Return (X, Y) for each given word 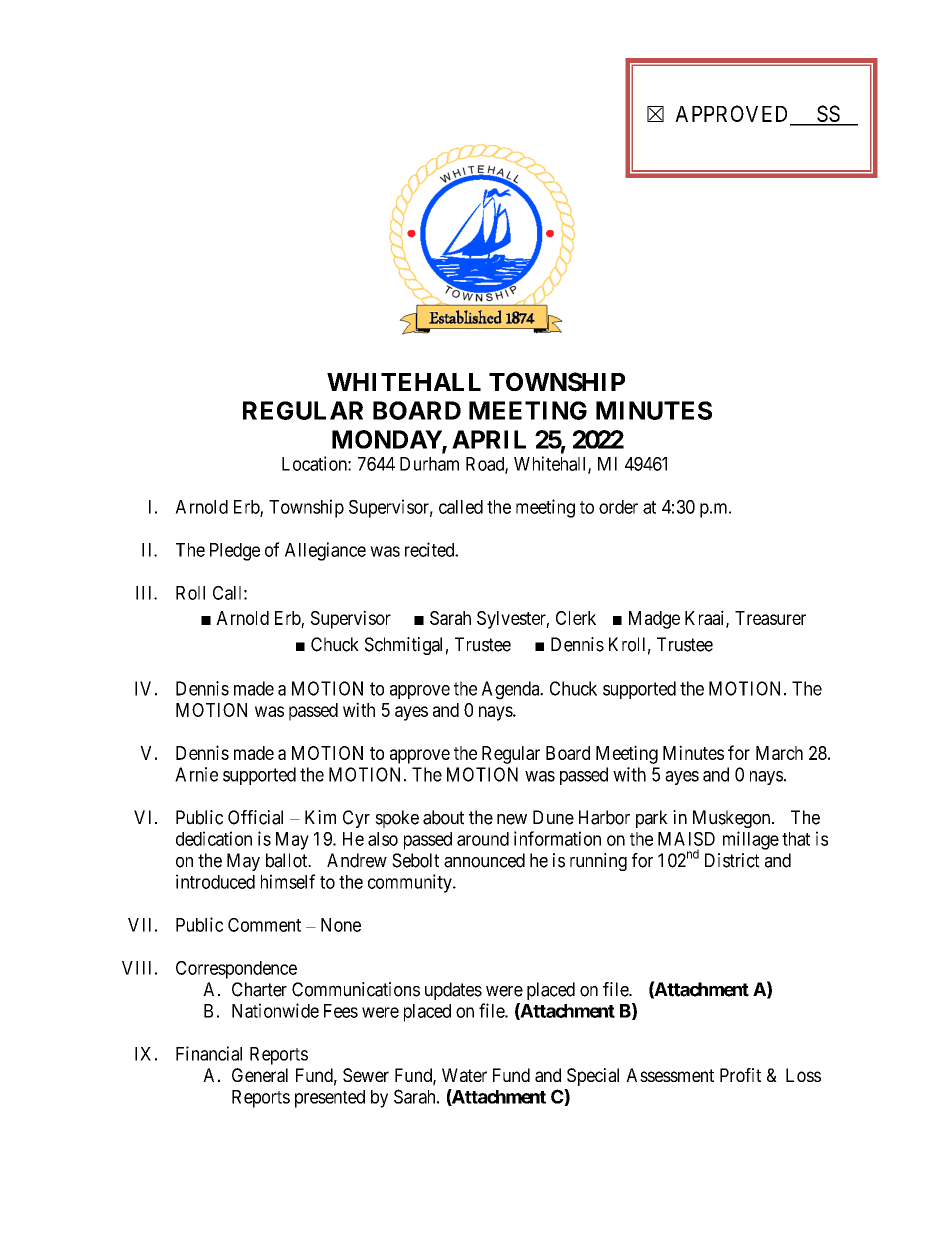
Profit (740, 1075)
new (512, 819)
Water (464, 1075)
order (618, 507)
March (779, 753)
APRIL (489, 439)
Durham (429, 464)
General (260, 1075)
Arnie (196, 774)
